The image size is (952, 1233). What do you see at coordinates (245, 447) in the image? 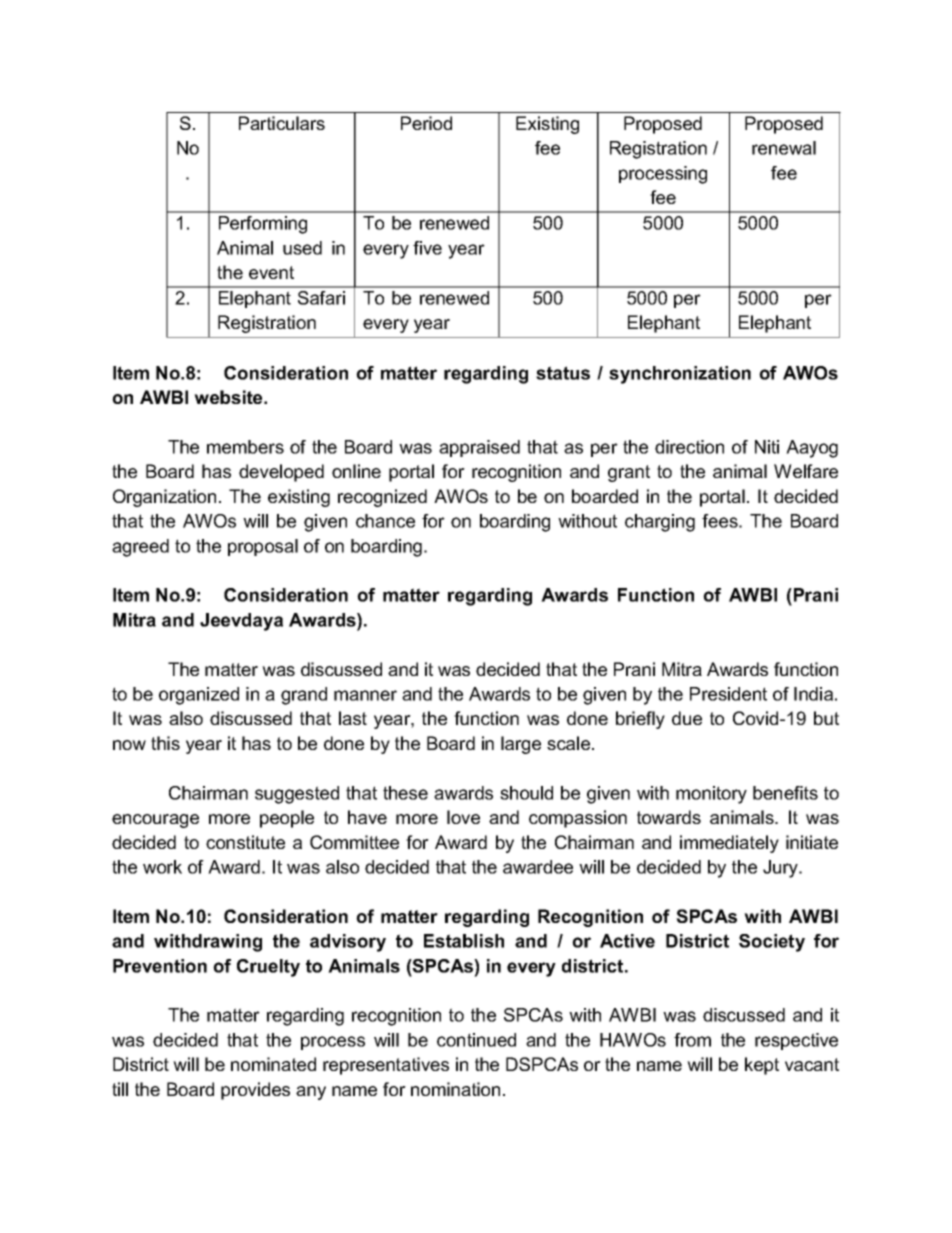
I see `members` at bounding box center [245, 447].
